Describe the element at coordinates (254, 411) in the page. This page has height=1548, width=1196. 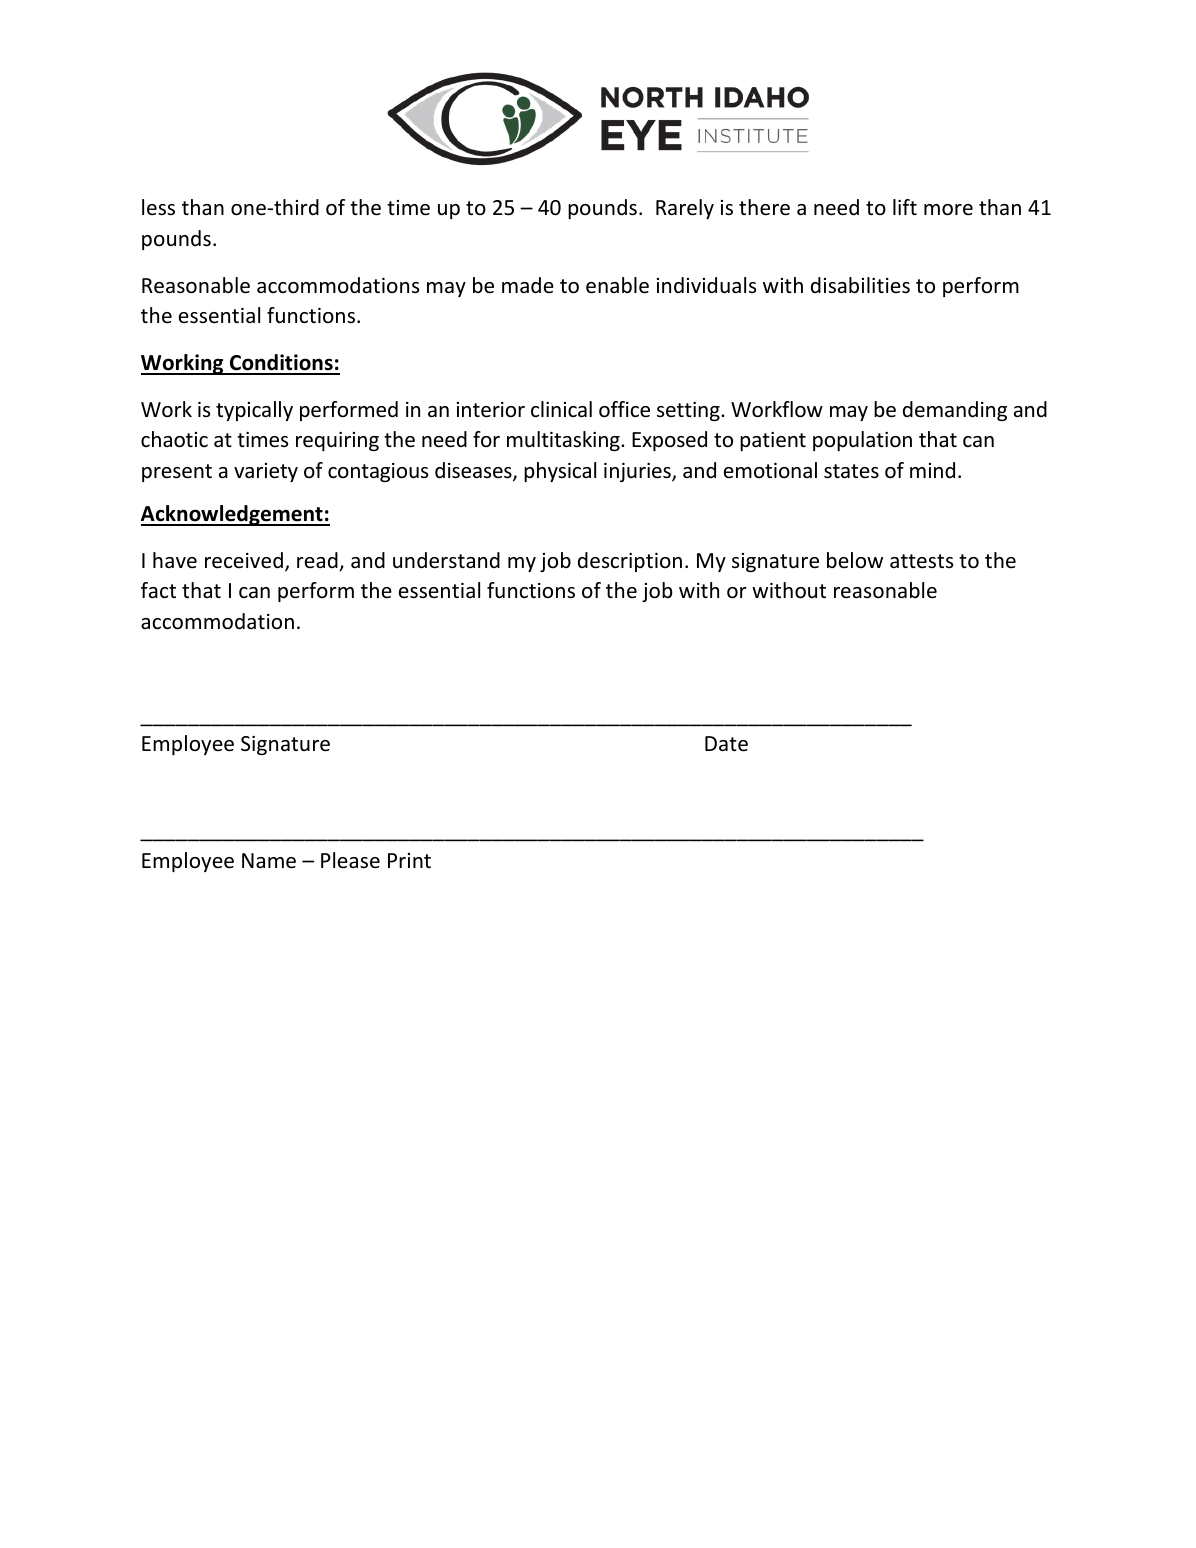
I see `typically` at that location.
